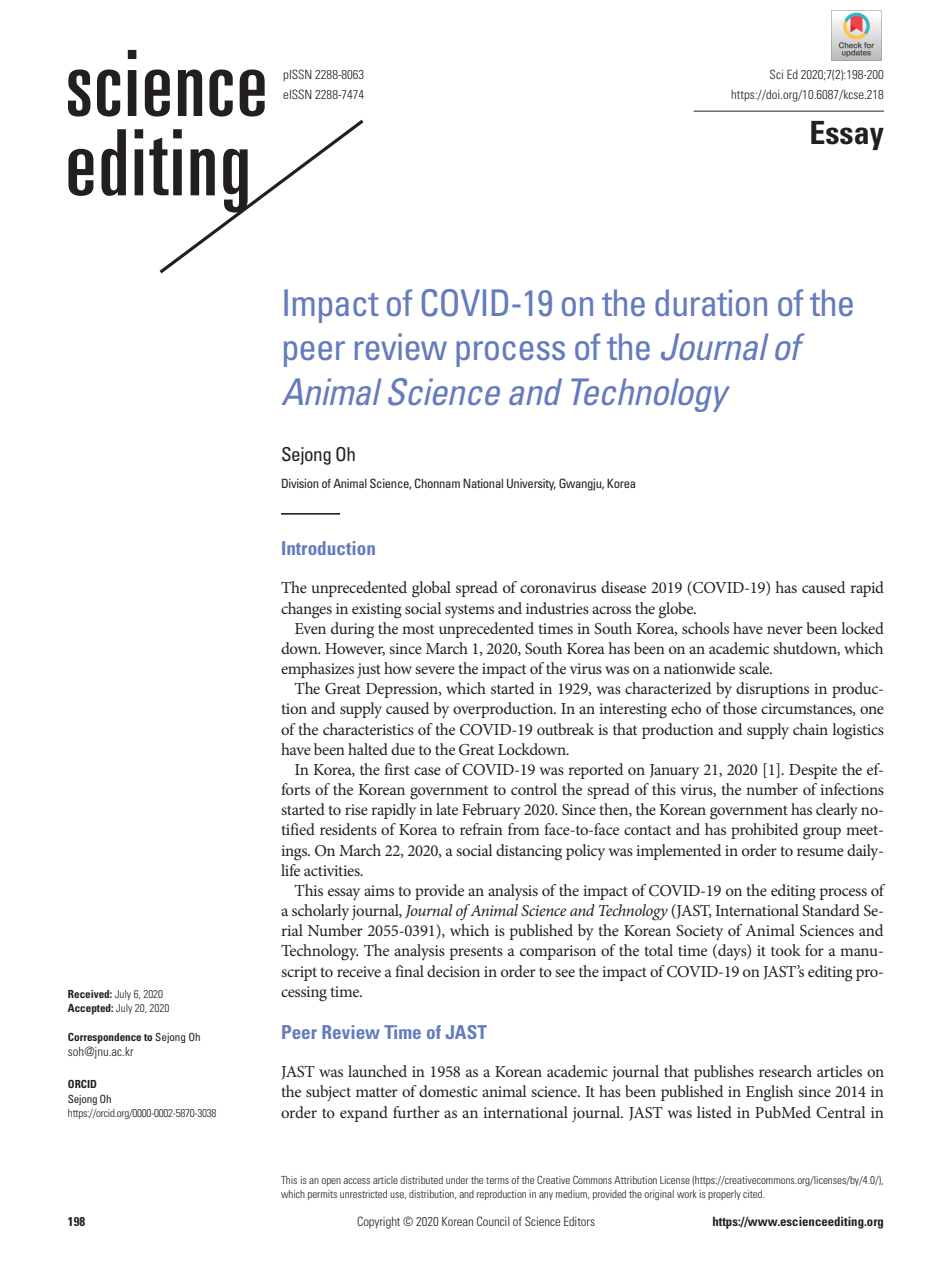 This screenshot has height=1270, width=952. Describe the element at coordinates (755, 668) in the screenshot. I see `scale` at that location.
